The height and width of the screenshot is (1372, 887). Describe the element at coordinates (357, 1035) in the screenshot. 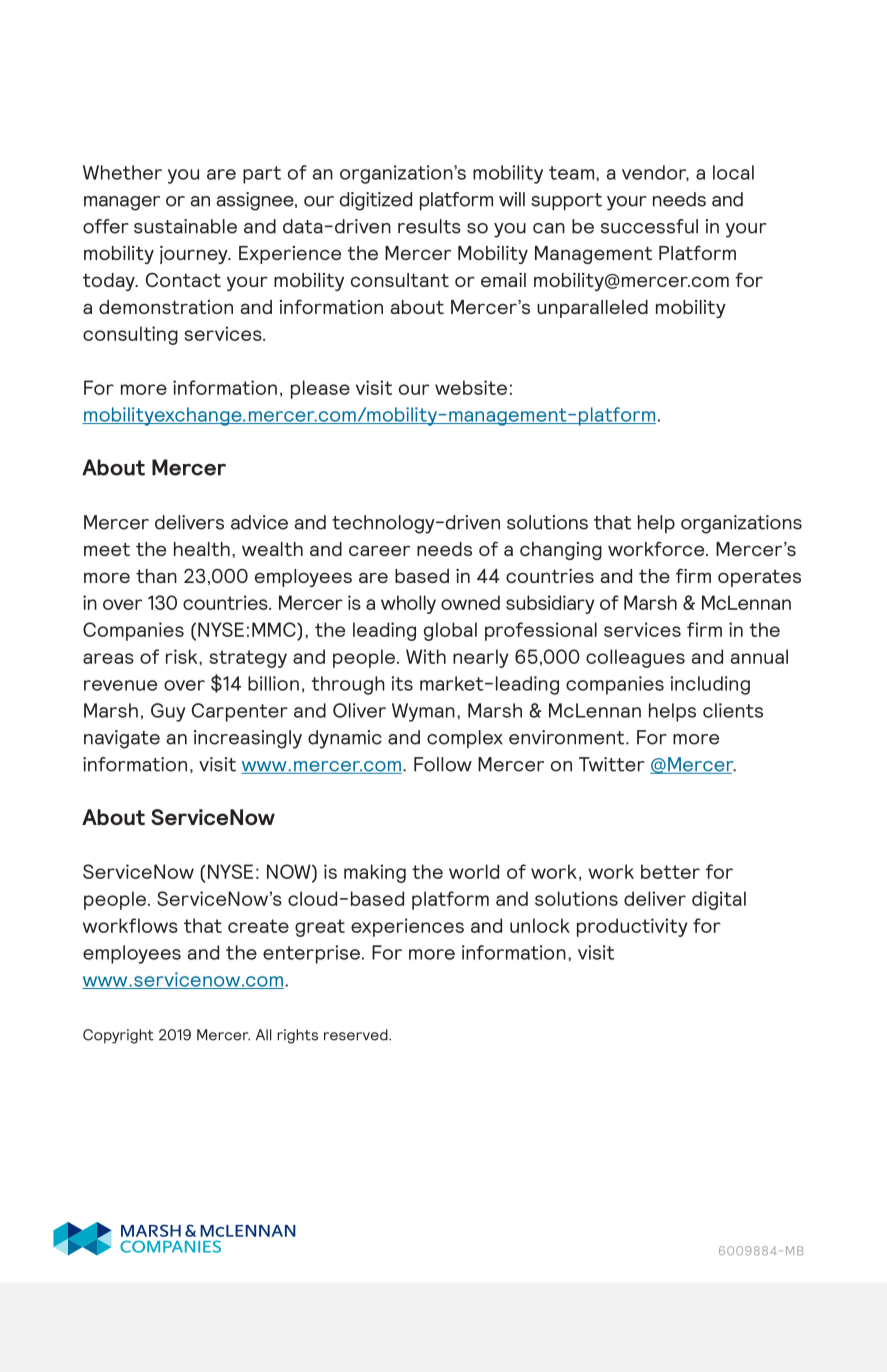

I see `reserved` at that location.
